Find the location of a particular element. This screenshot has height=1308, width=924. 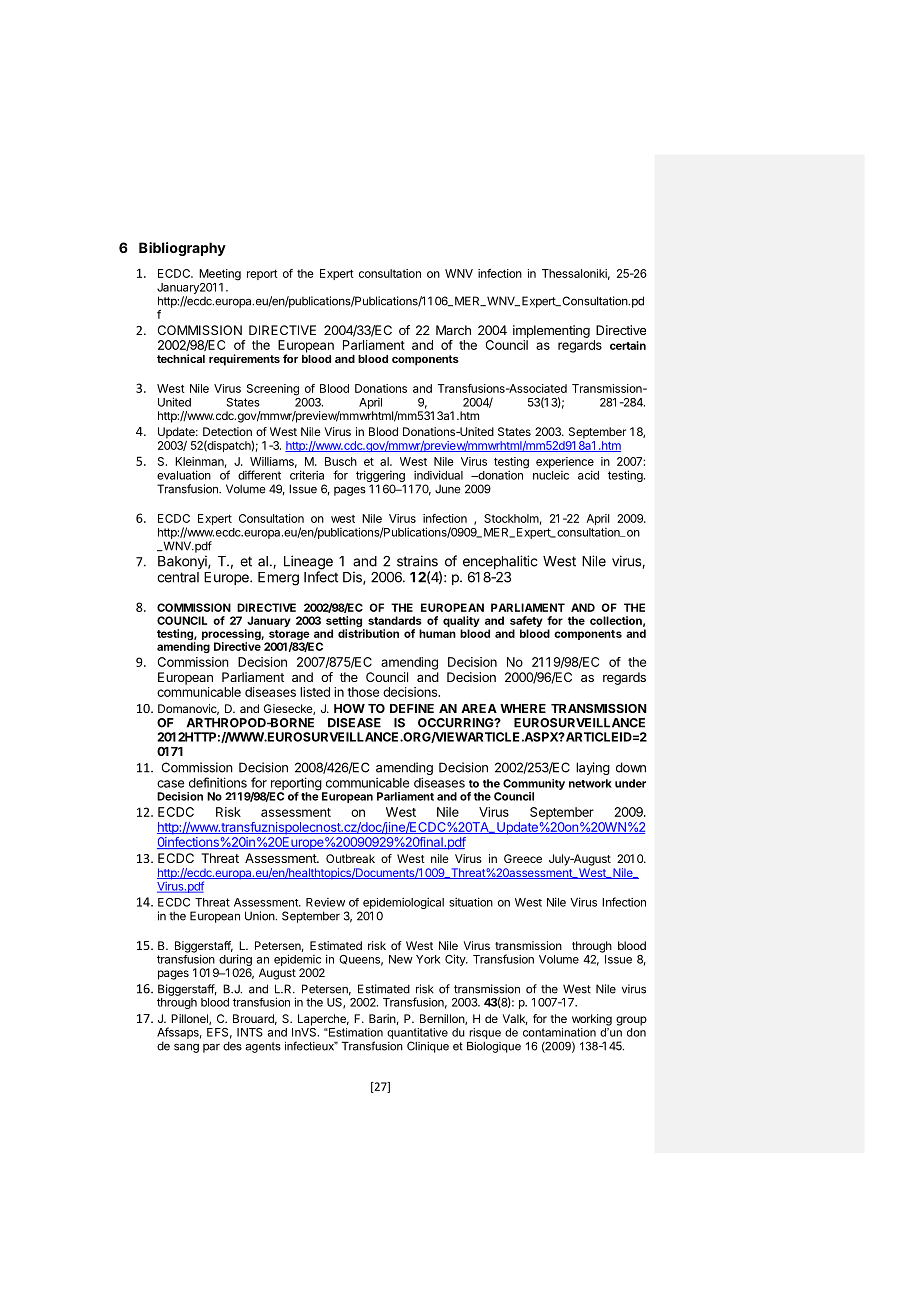

acid is located at coordinates (588, 475).
